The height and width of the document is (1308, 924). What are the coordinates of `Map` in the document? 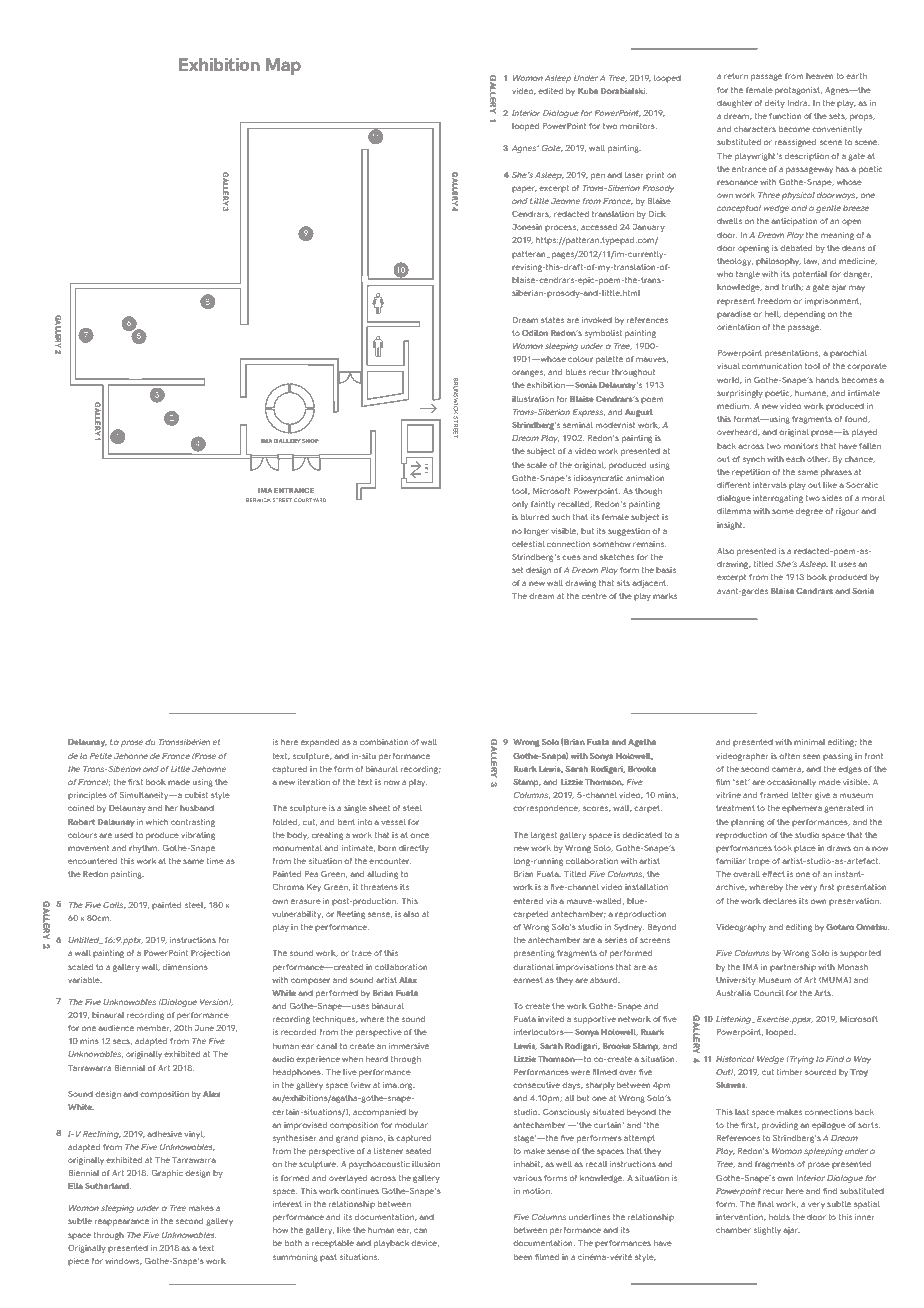 It's located at (283, 66).
